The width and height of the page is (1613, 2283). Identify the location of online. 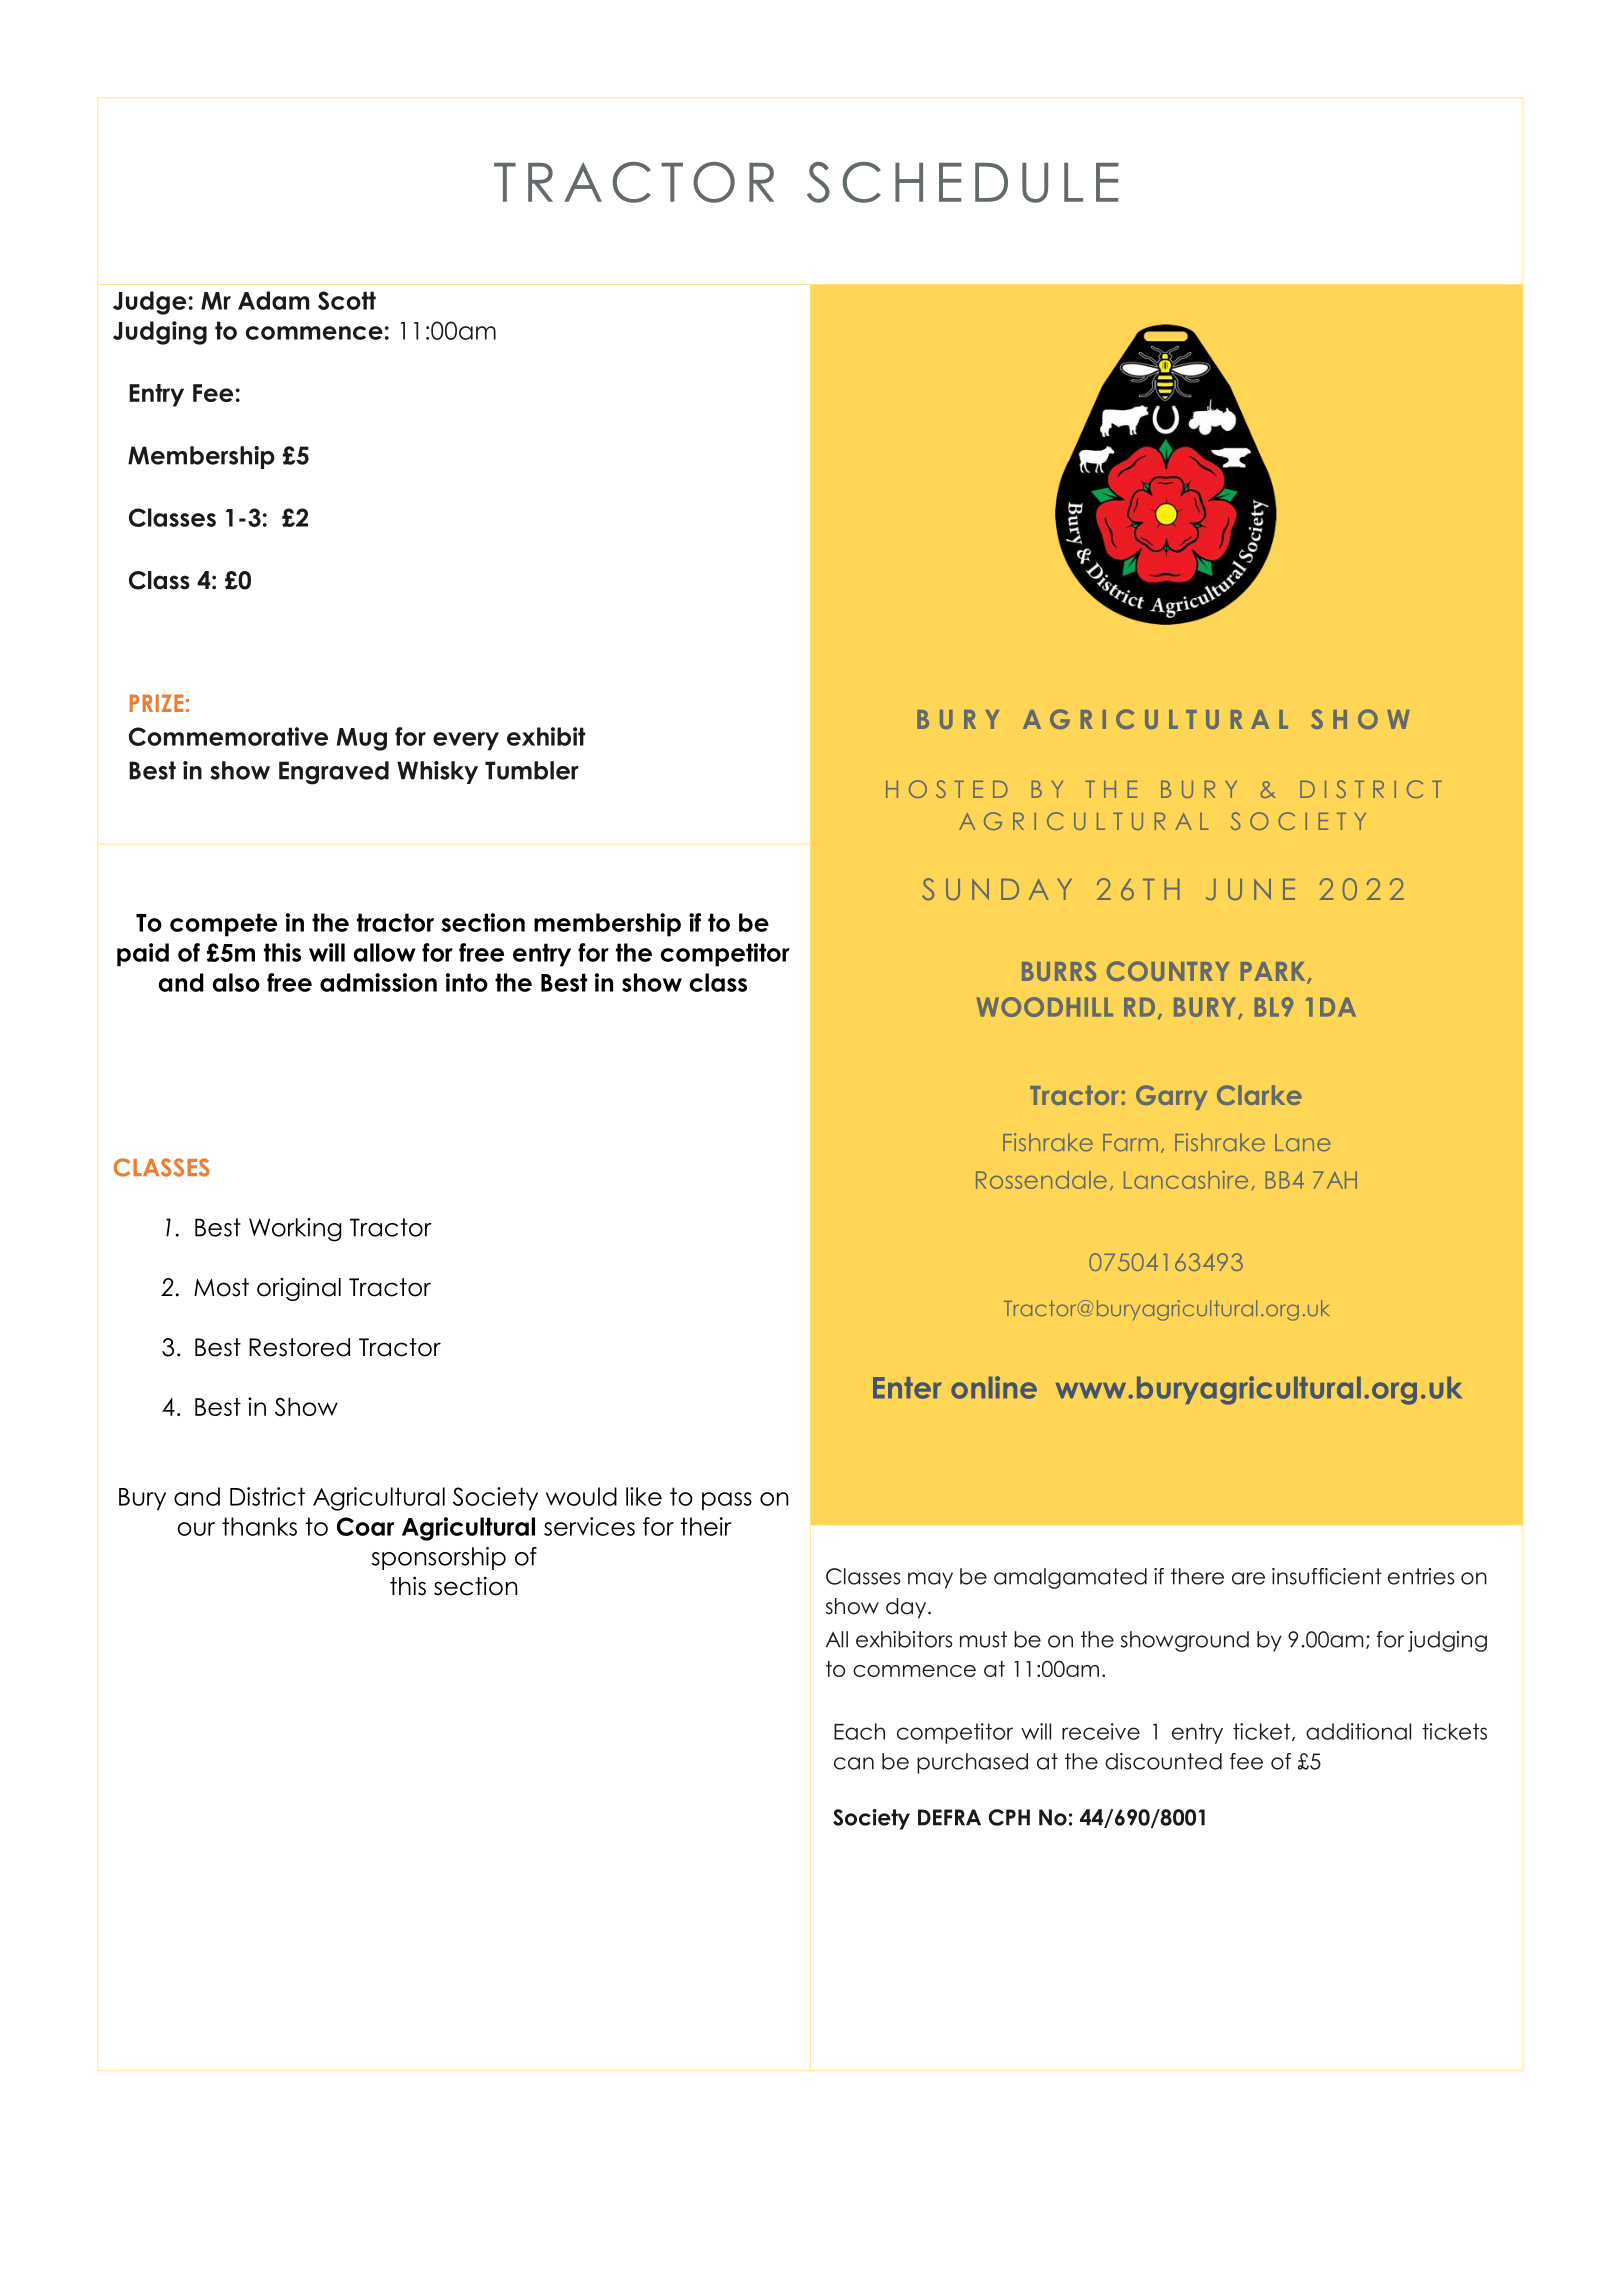
(994, 1387).
